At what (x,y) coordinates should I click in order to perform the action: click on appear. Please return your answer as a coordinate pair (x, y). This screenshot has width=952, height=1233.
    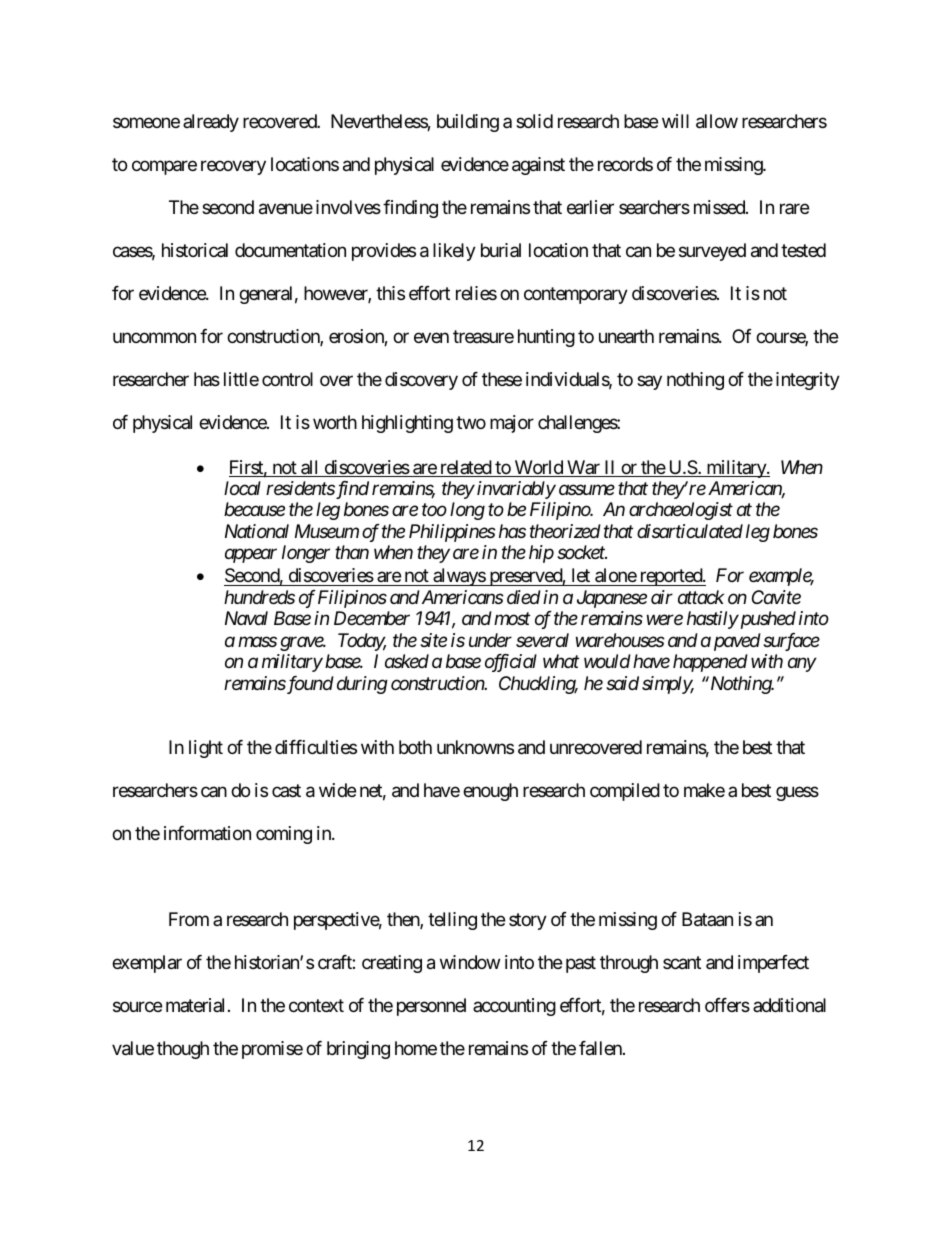
    Looking at the image, I should click on (251, 556).
